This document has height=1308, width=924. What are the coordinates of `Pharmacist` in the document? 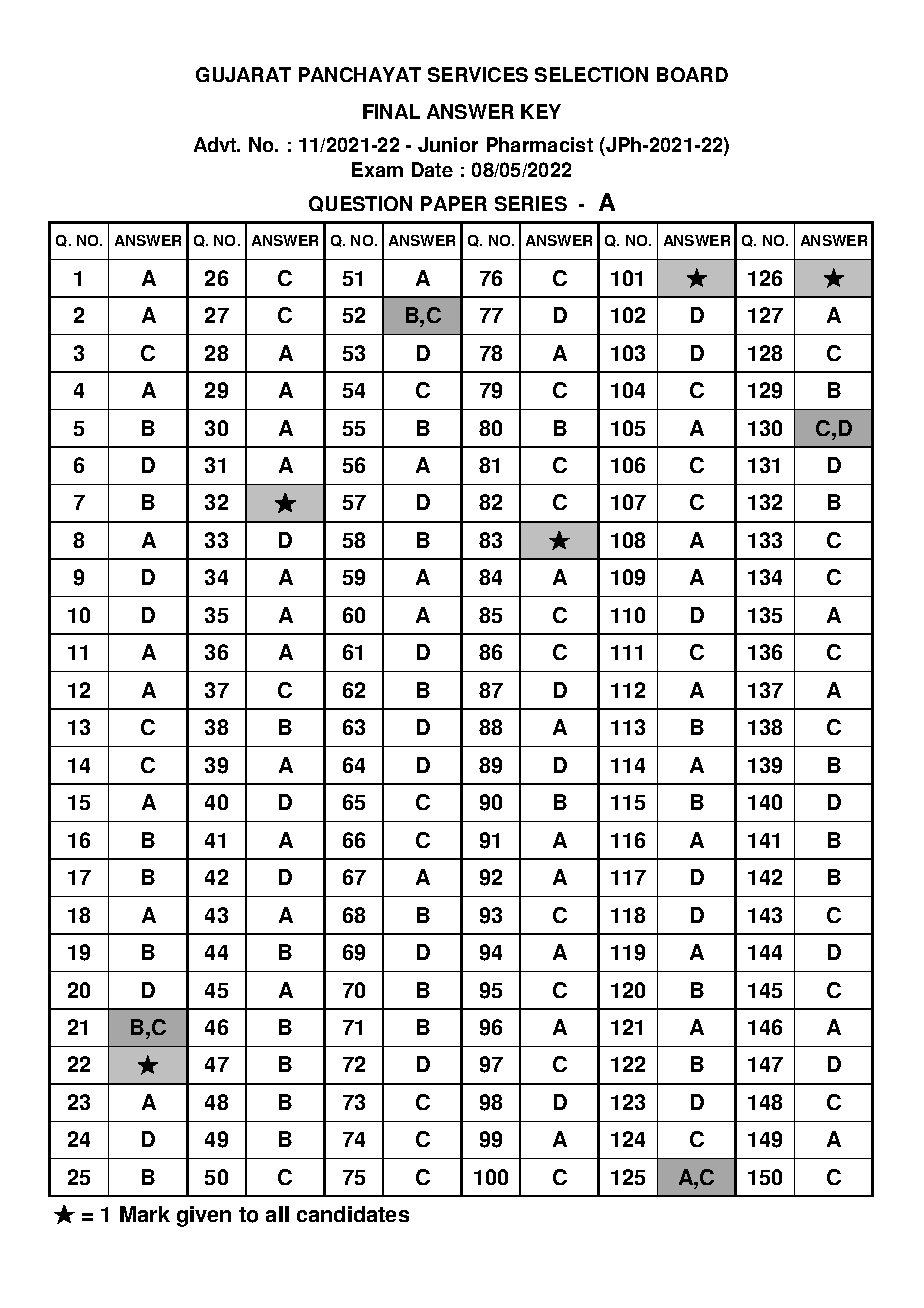 It's located at (540, 144).
